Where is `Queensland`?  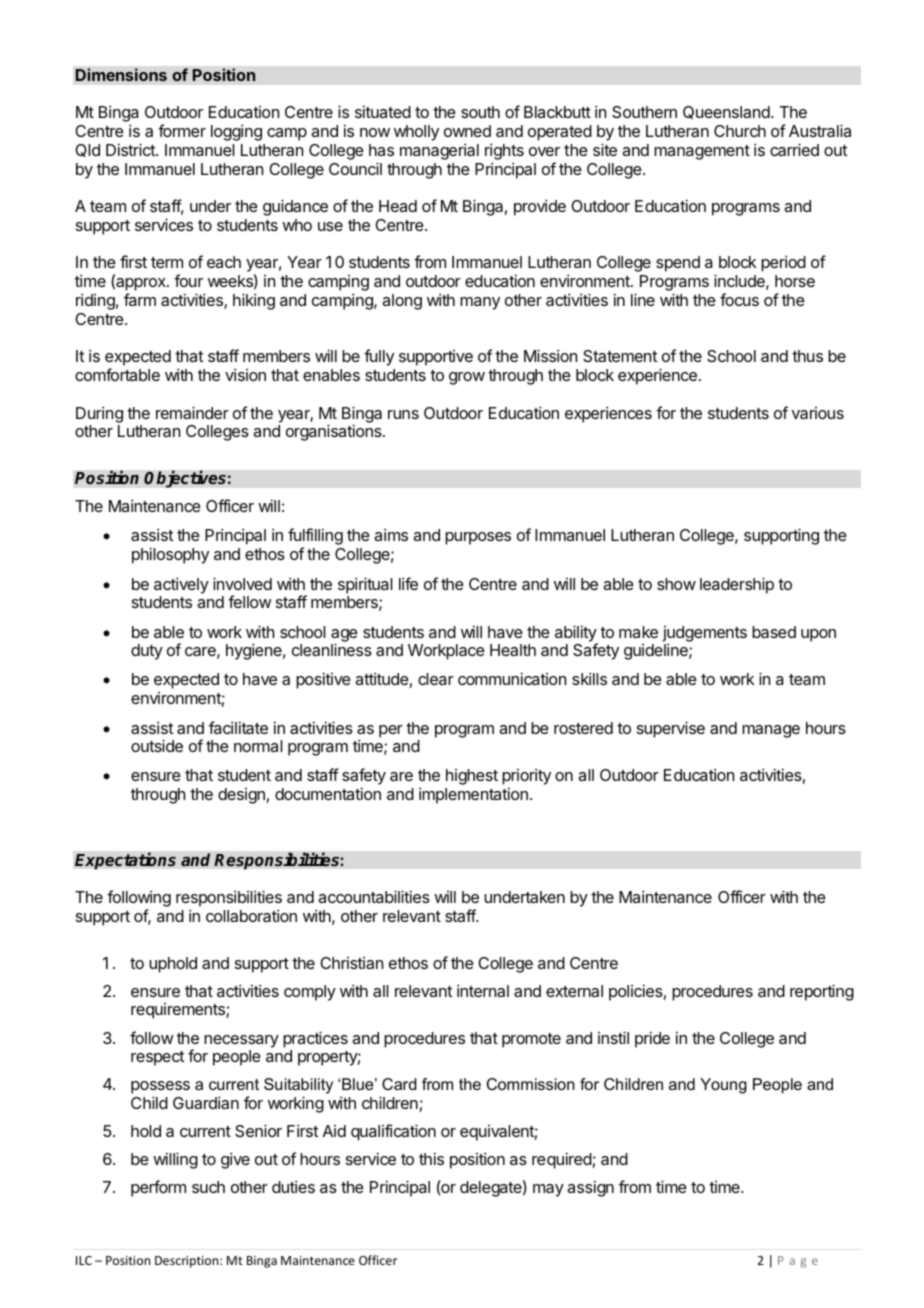
Queensland is located at coordinates (726, 112).
